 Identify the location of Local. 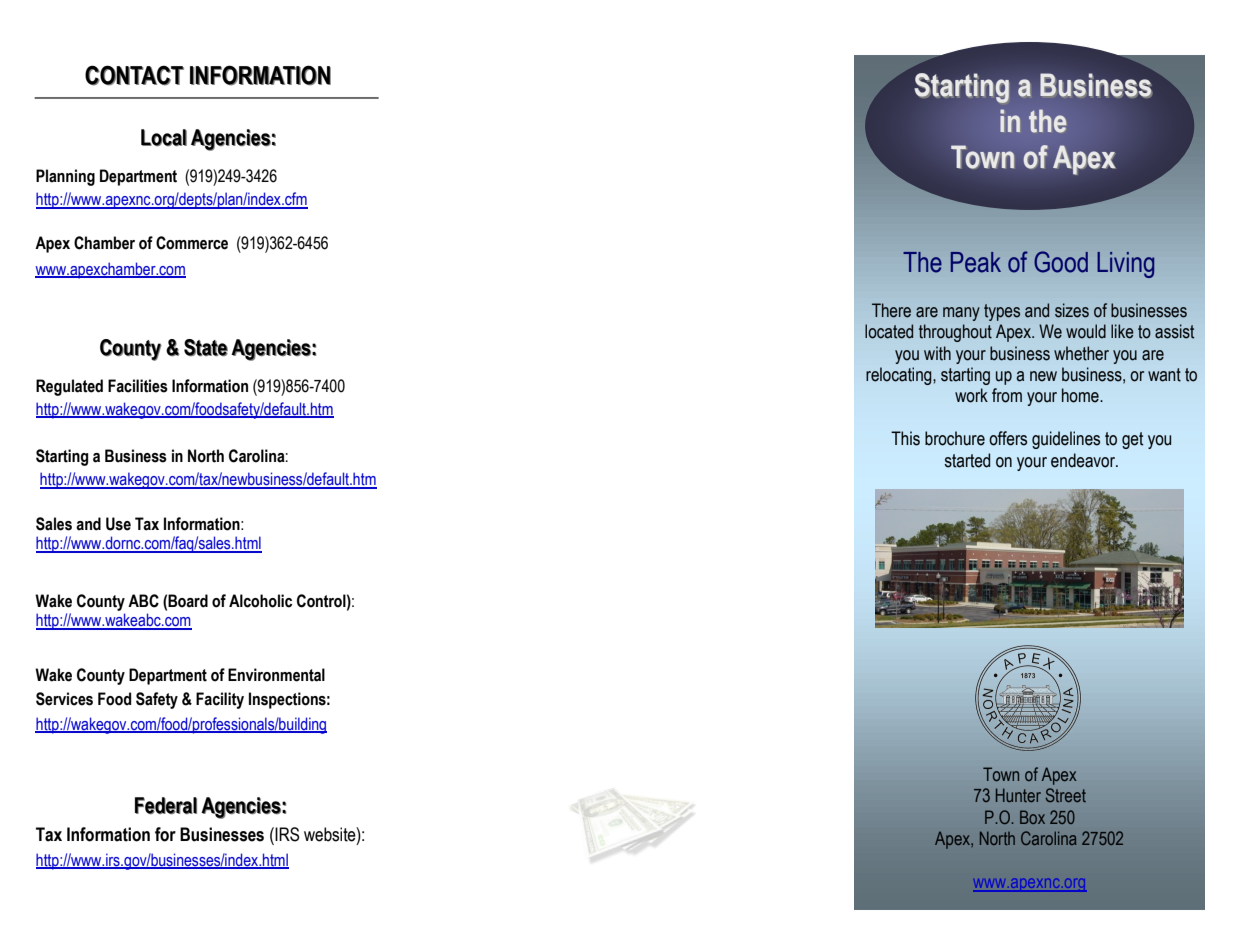
(164, 137).
